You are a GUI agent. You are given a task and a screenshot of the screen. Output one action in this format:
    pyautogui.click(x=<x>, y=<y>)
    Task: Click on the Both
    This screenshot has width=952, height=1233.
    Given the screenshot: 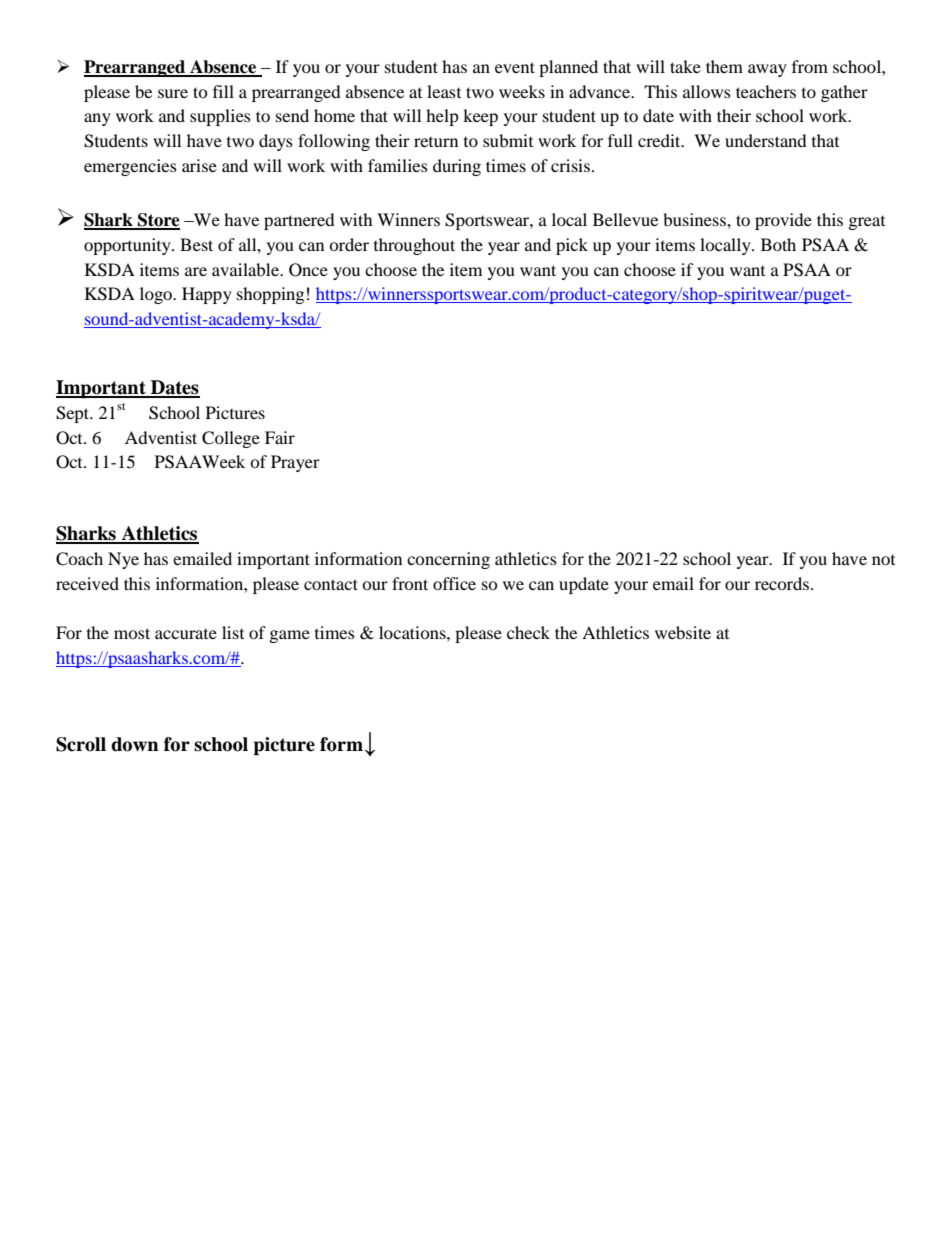 What is the action you would take?
    pyautogui.click(x=778, y=244)
